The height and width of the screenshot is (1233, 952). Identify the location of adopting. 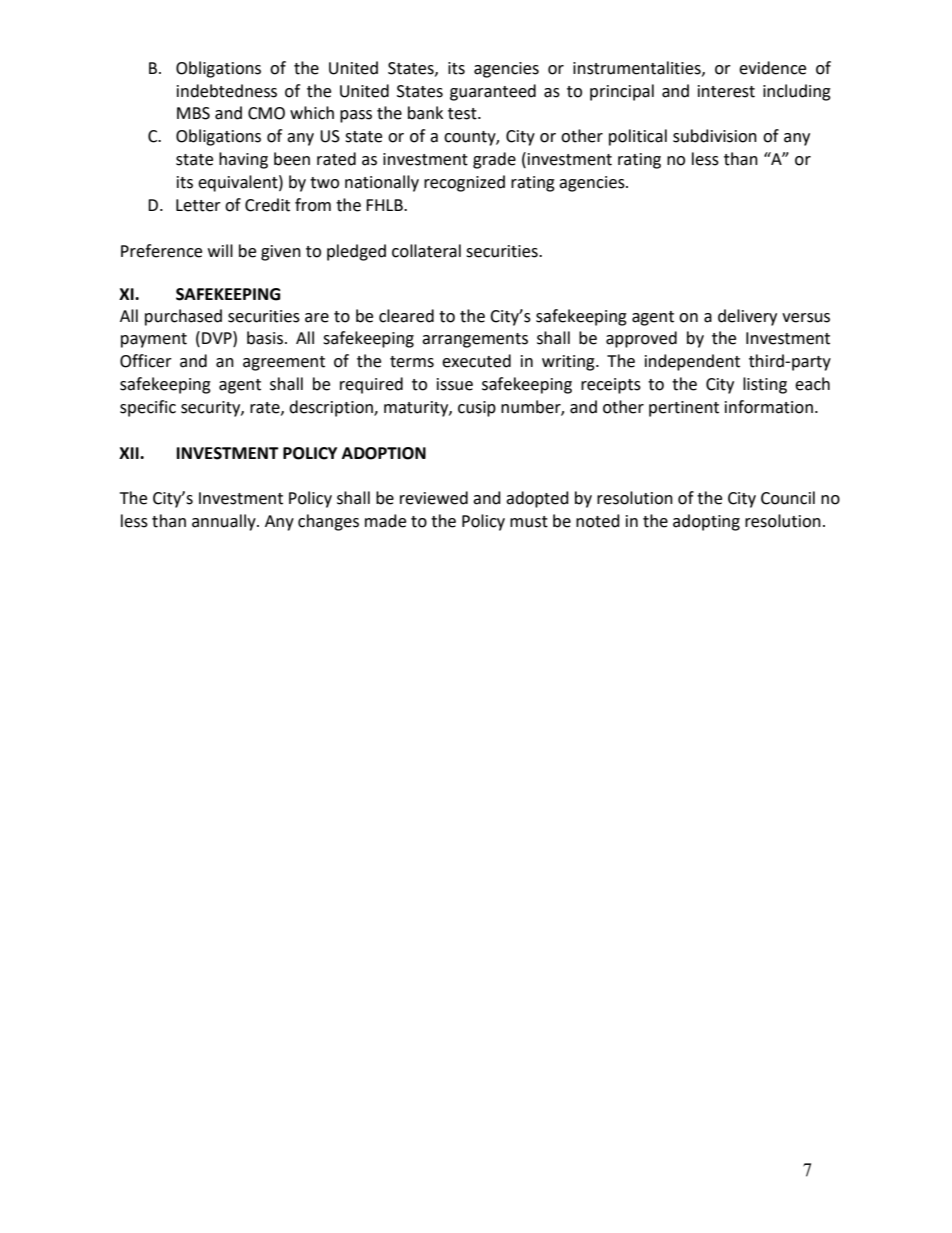
(706, 522).
